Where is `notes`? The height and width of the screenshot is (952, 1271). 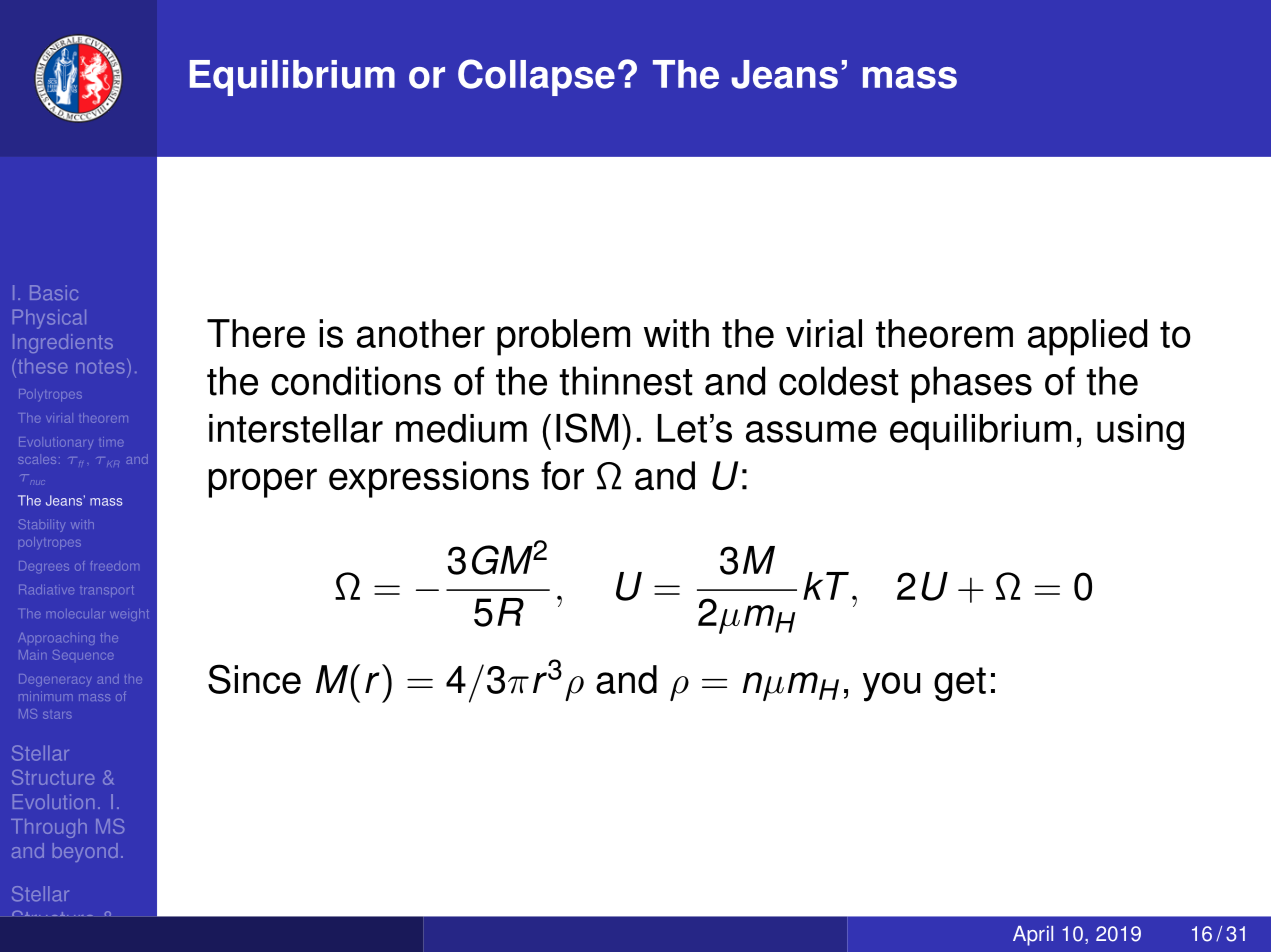
notes is located at coordinates (100, 367).
